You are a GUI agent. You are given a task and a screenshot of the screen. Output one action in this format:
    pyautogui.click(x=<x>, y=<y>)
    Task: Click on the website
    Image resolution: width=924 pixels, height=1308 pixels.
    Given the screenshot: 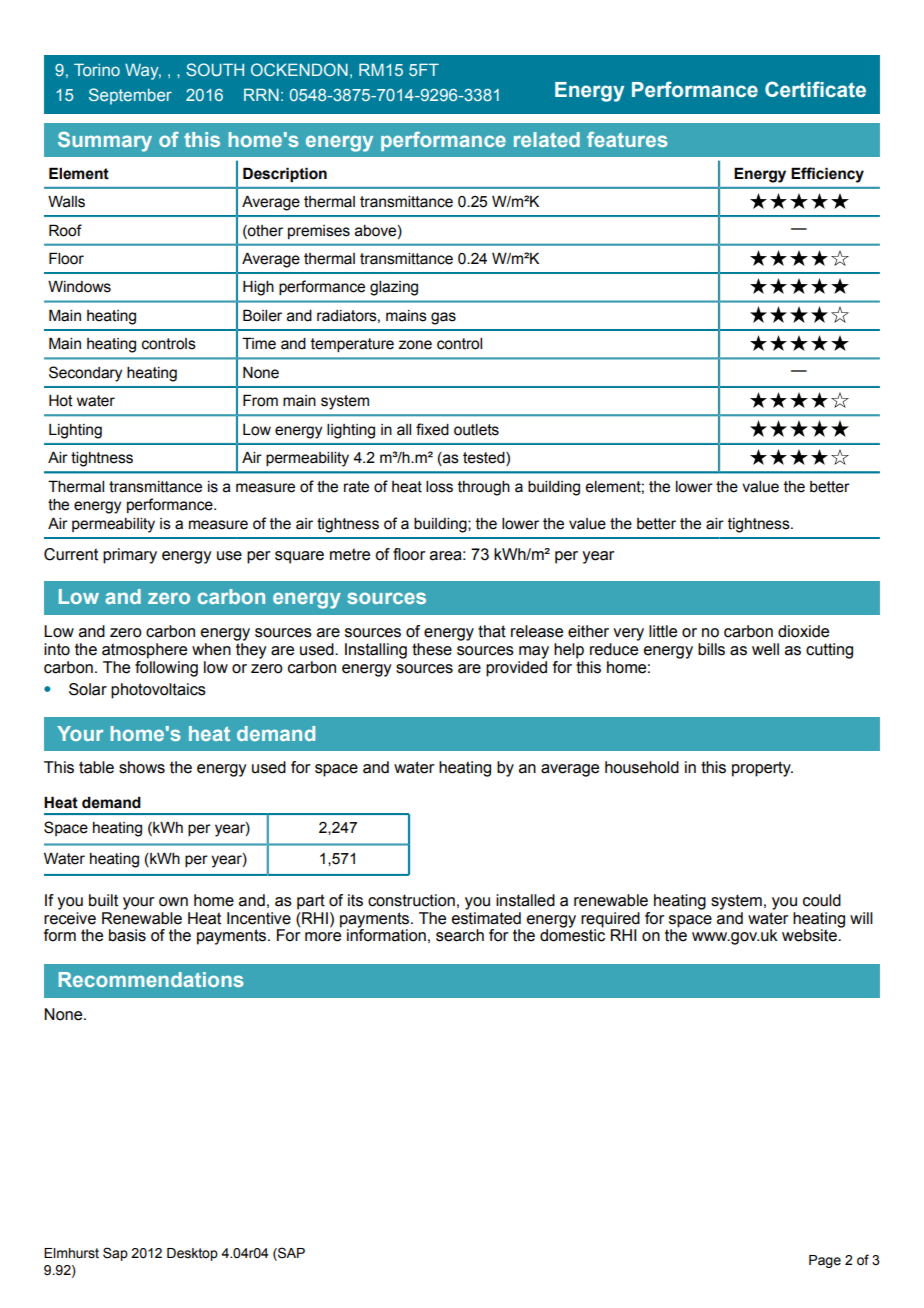 What is the action you would take?
    pyautogui.click(x=810, y=935)
